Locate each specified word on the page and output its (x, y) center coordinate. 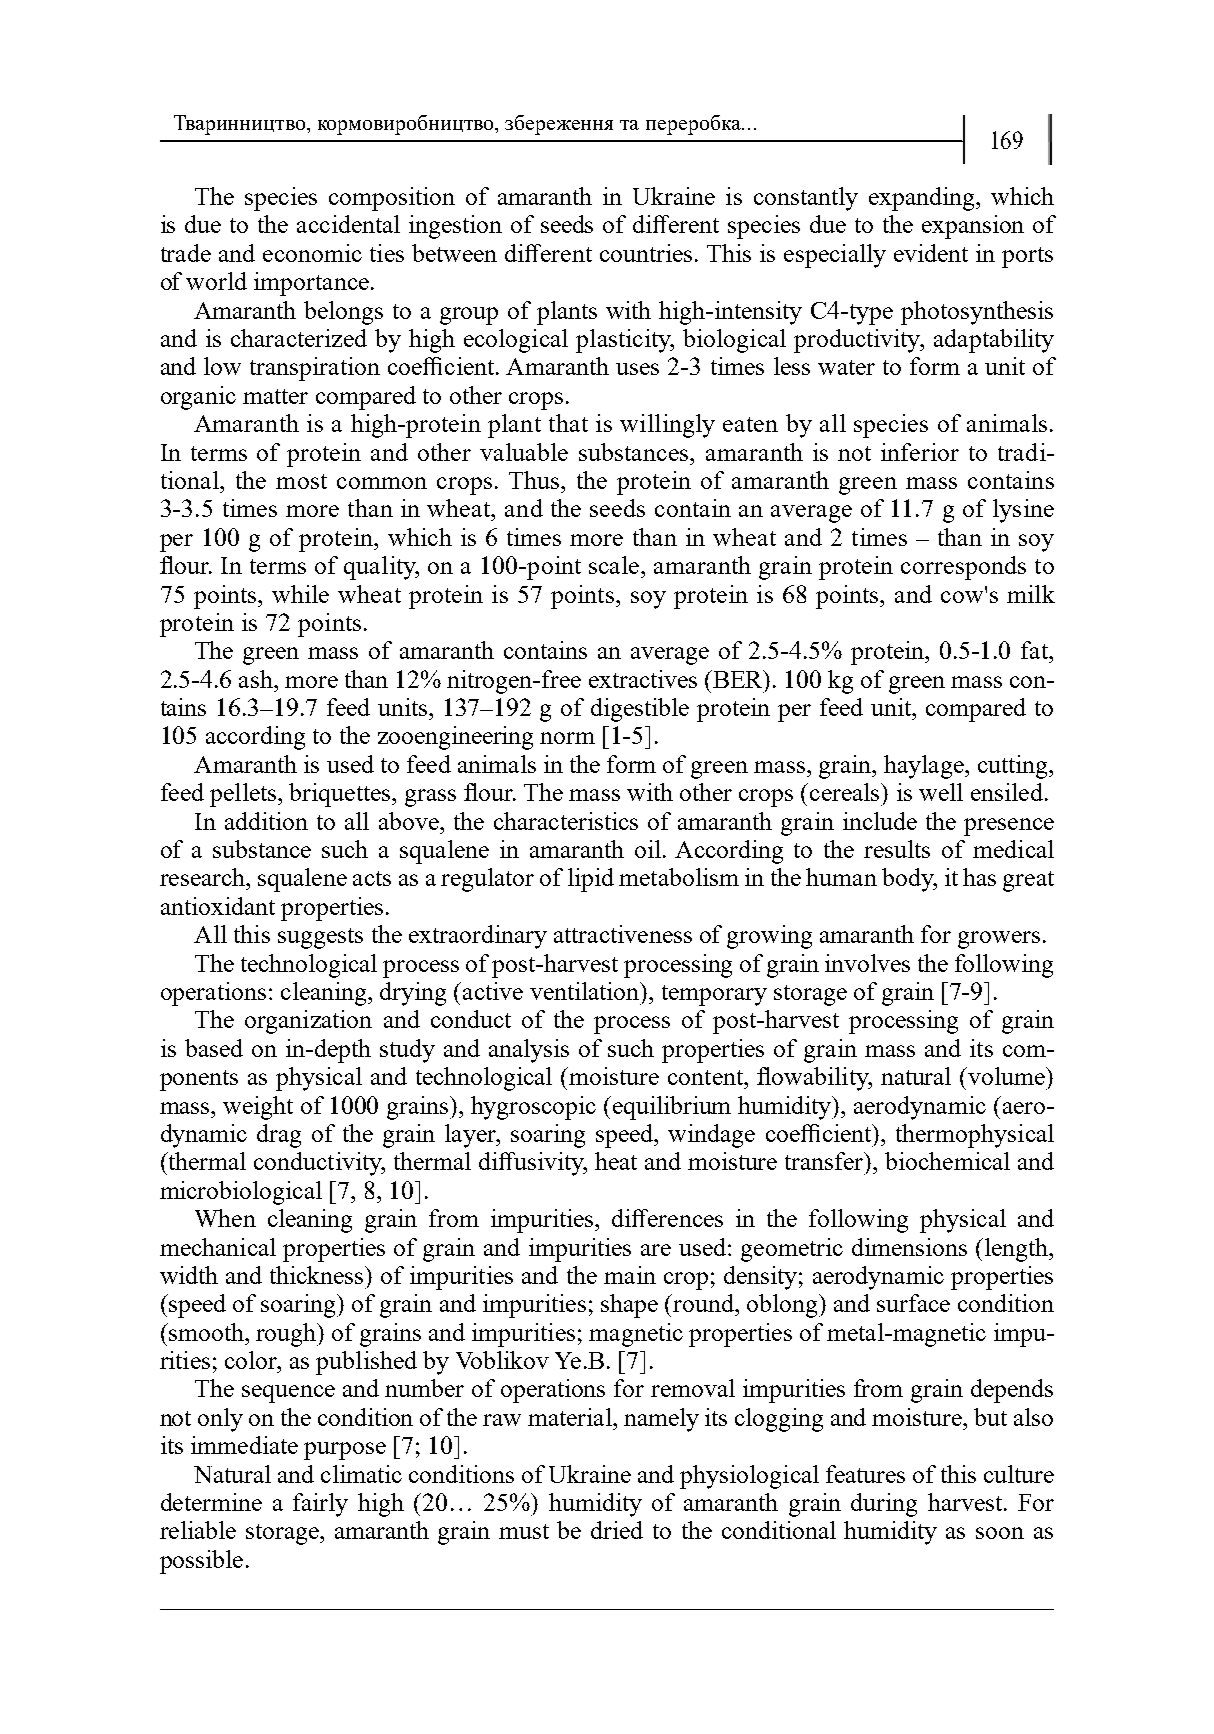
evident (931, 253)
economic (312, 253)
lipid (591, 880)
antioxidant (218, 906)
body (909, 880)
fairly (320, 1505)
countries (646, 253)
